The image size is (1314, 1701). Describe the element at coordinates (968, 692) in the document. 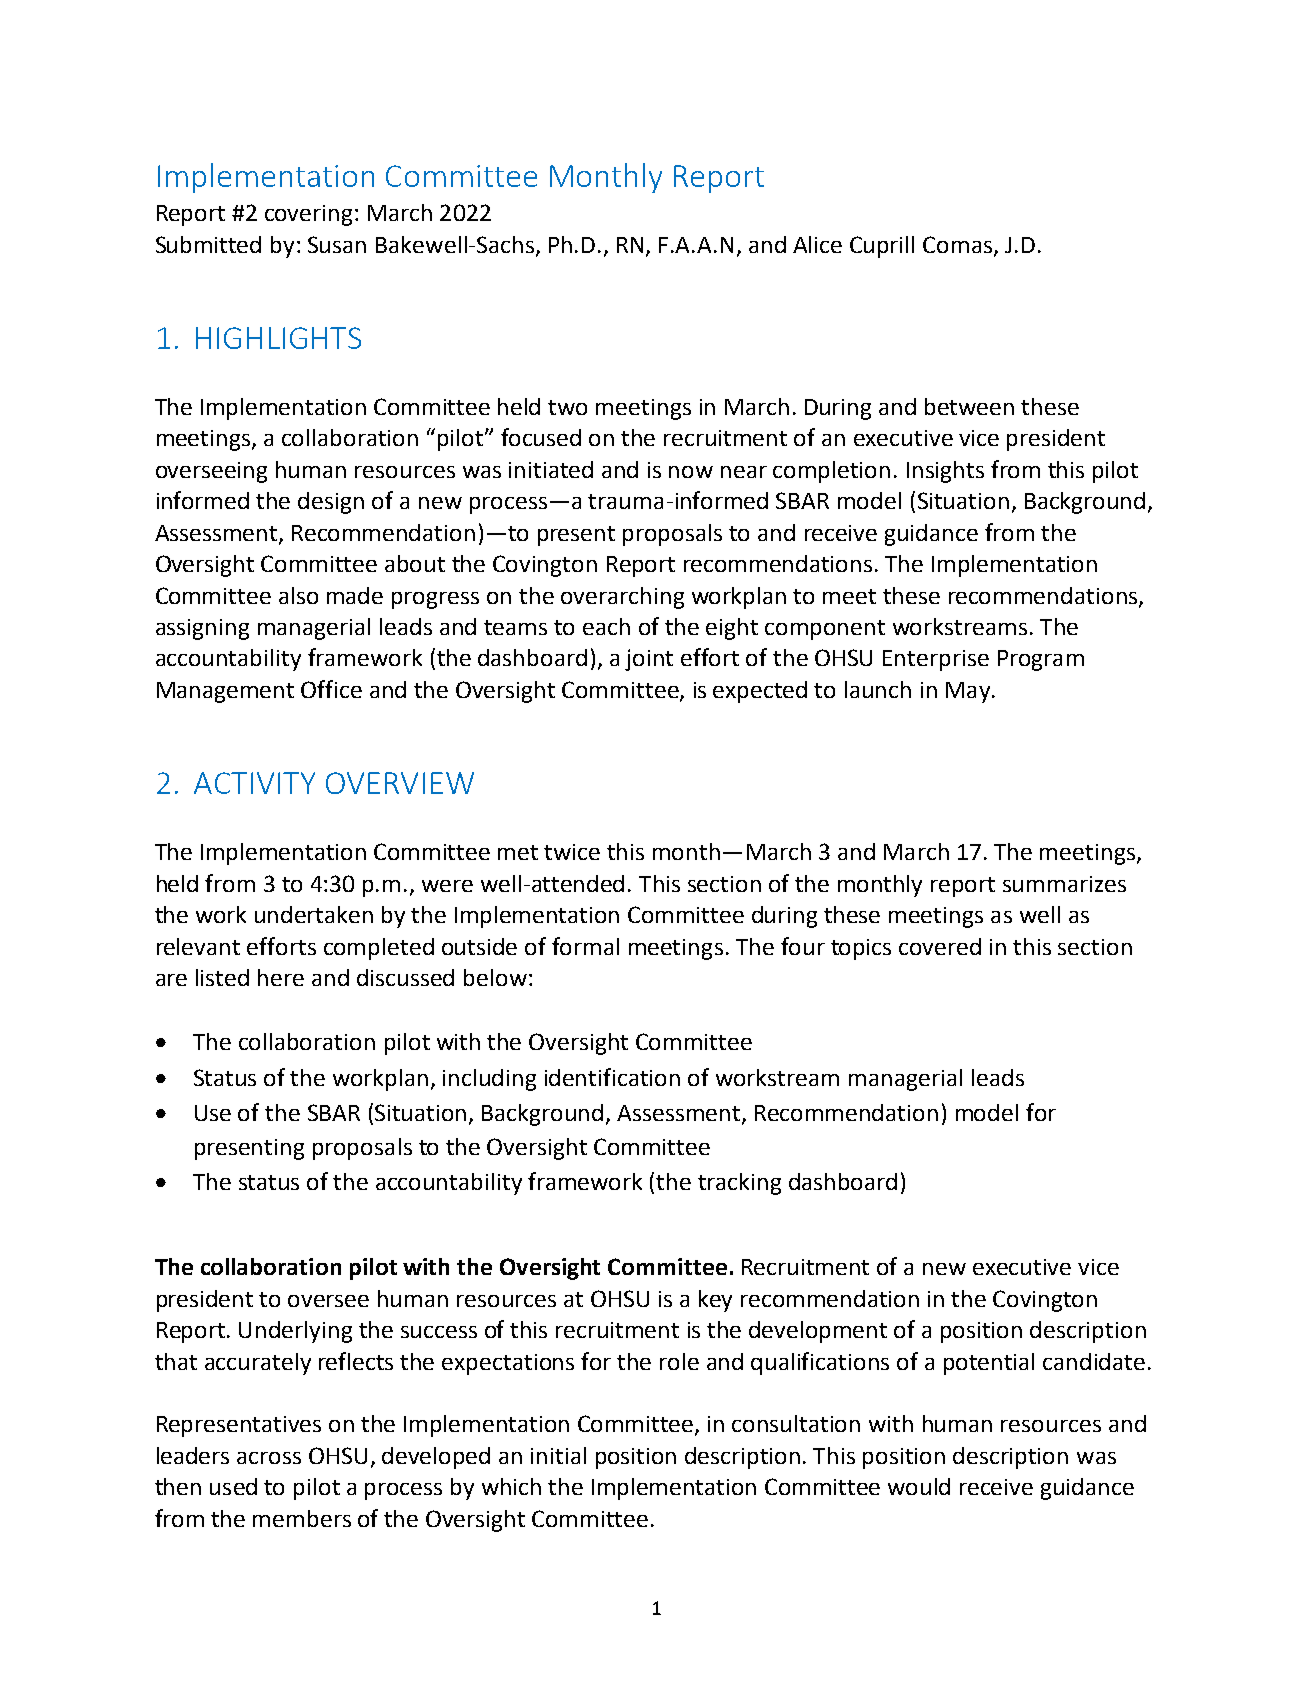

I see `May` at that location.
